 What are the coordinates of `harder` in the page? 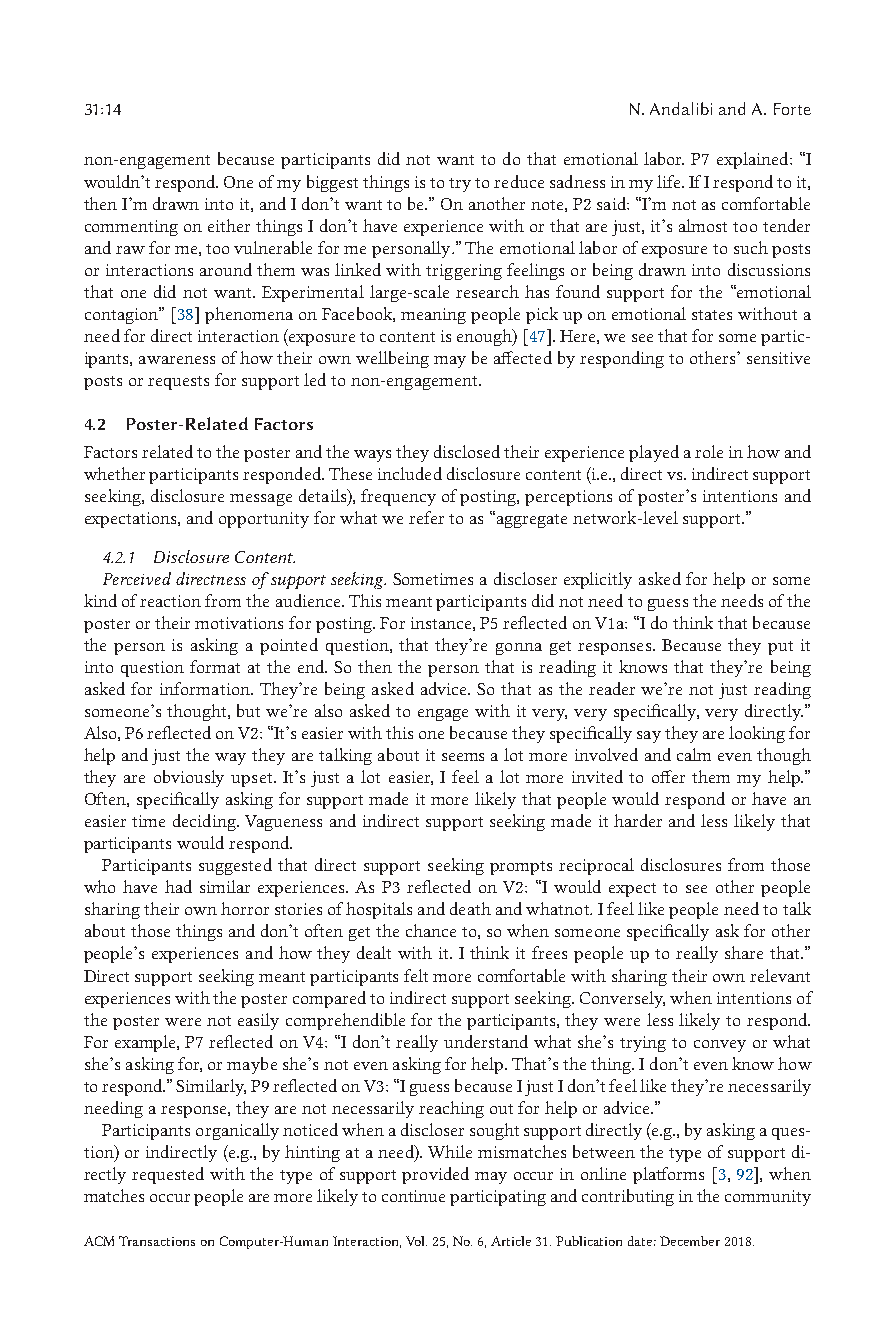 It's located at (638, 820).
